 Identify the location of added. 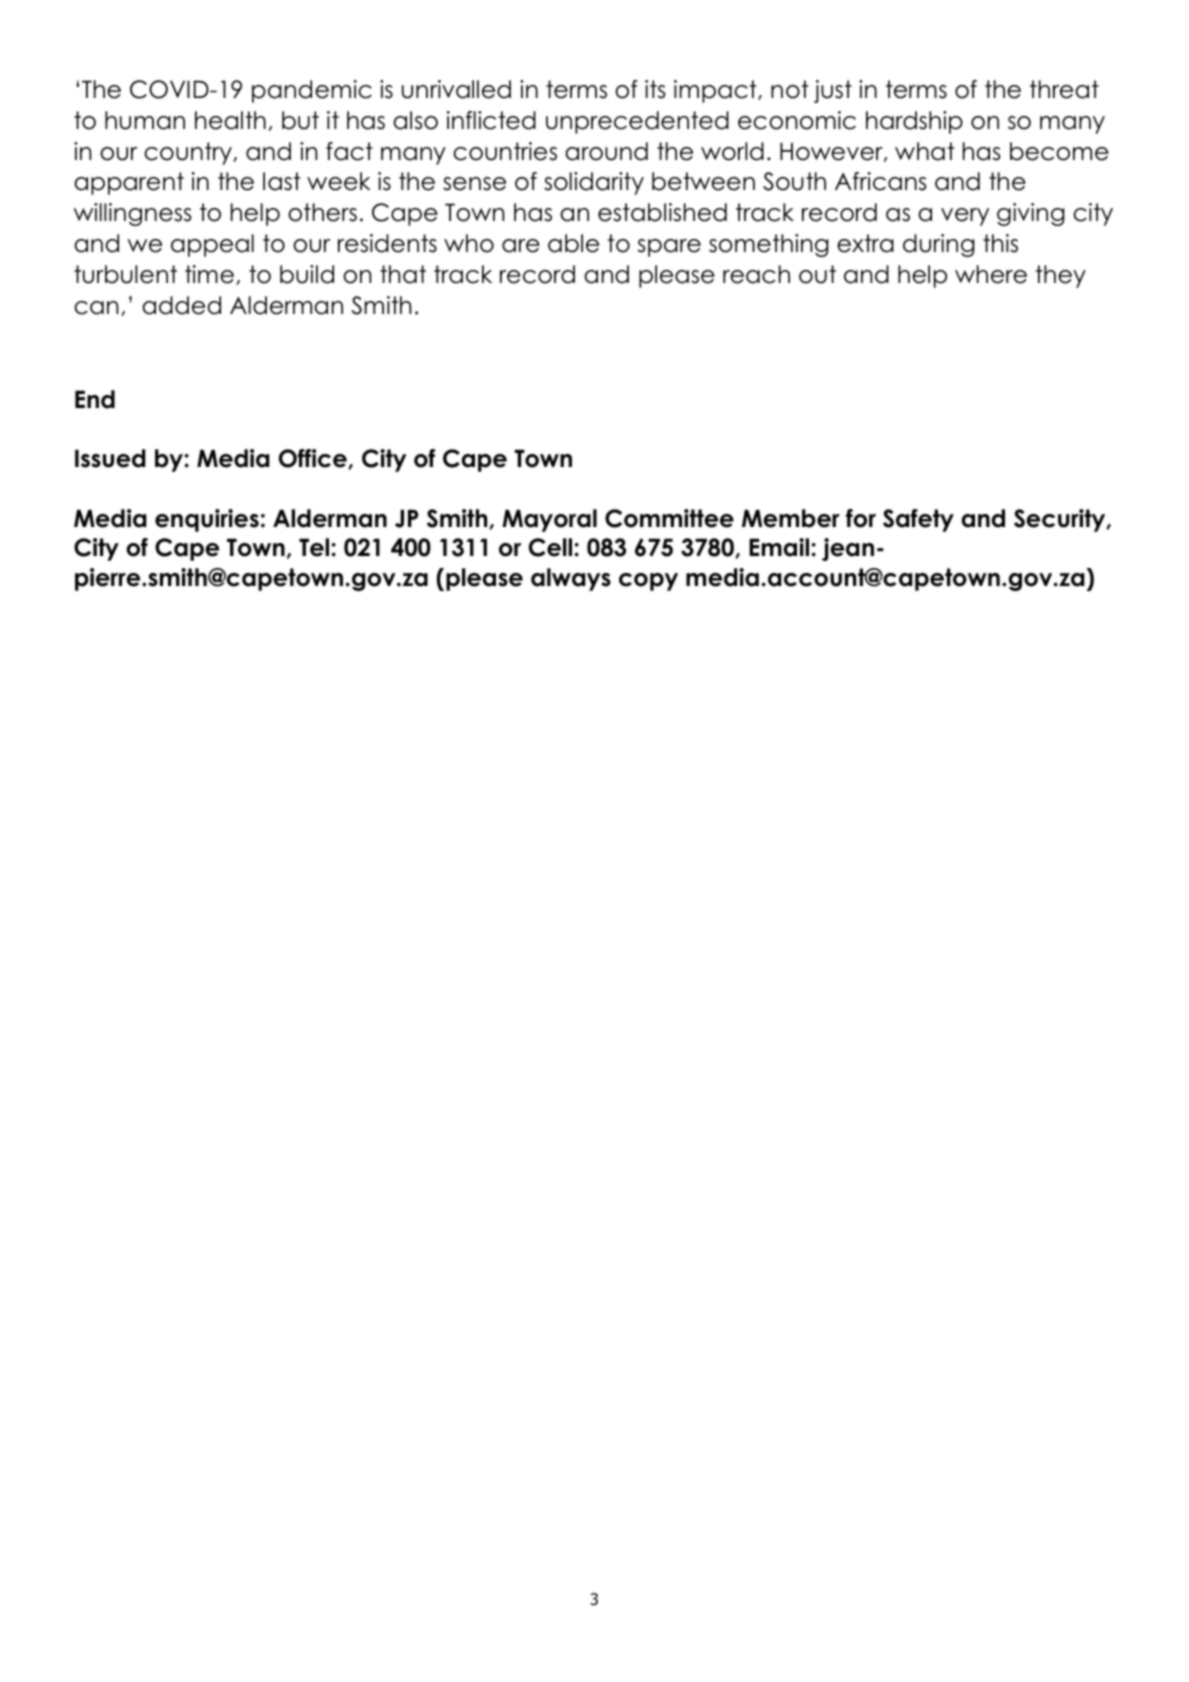
(181, 305).
